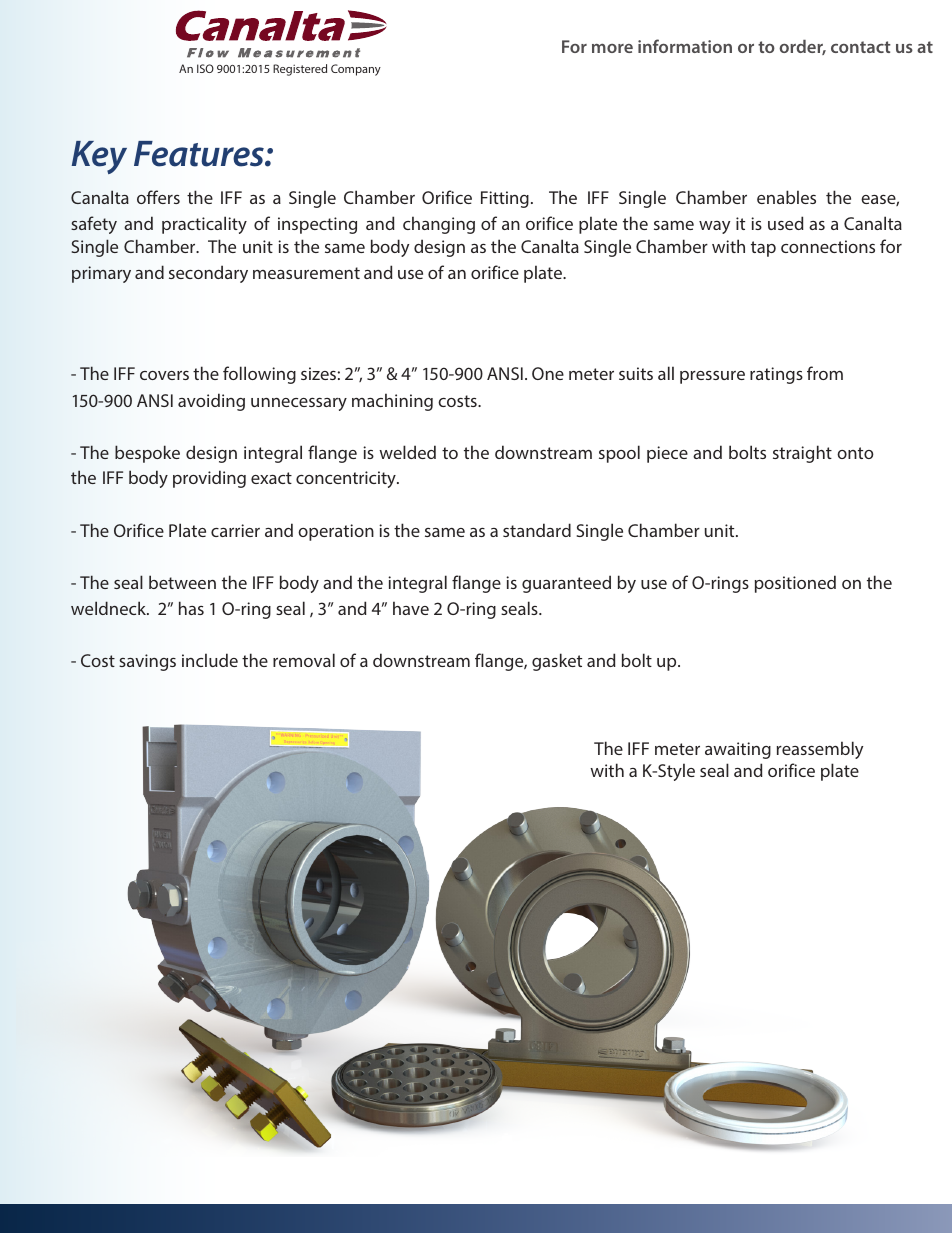 This screenshot has height=1233, width=952. I want to click on savings, so click(147, 662).
